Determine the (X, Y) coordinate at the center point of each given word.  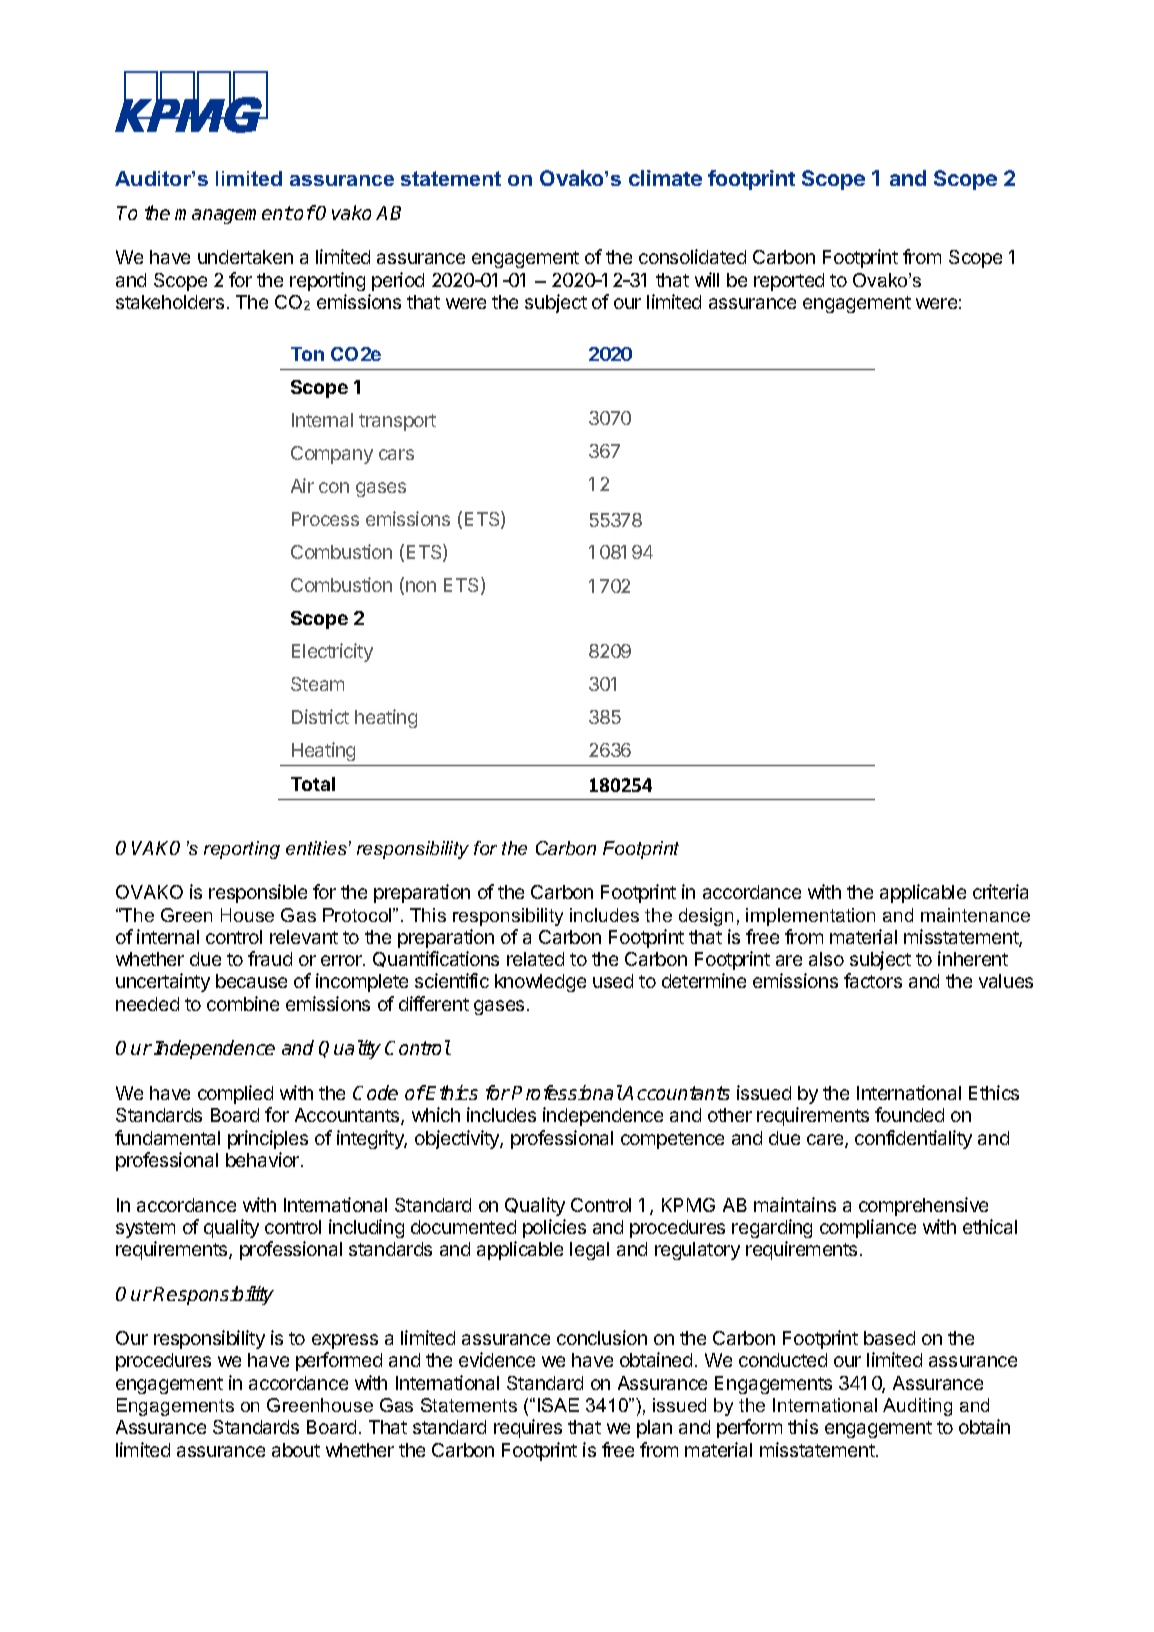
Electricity (332, 652)
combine (243, 1003)
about (296, 1450)
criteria (1000, 891)
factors (873, 980)
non (421, 586)
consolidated (692, 256)
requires (528, 1428)
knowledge (540, 983)
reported (789, 282)
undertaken (245, 257)
